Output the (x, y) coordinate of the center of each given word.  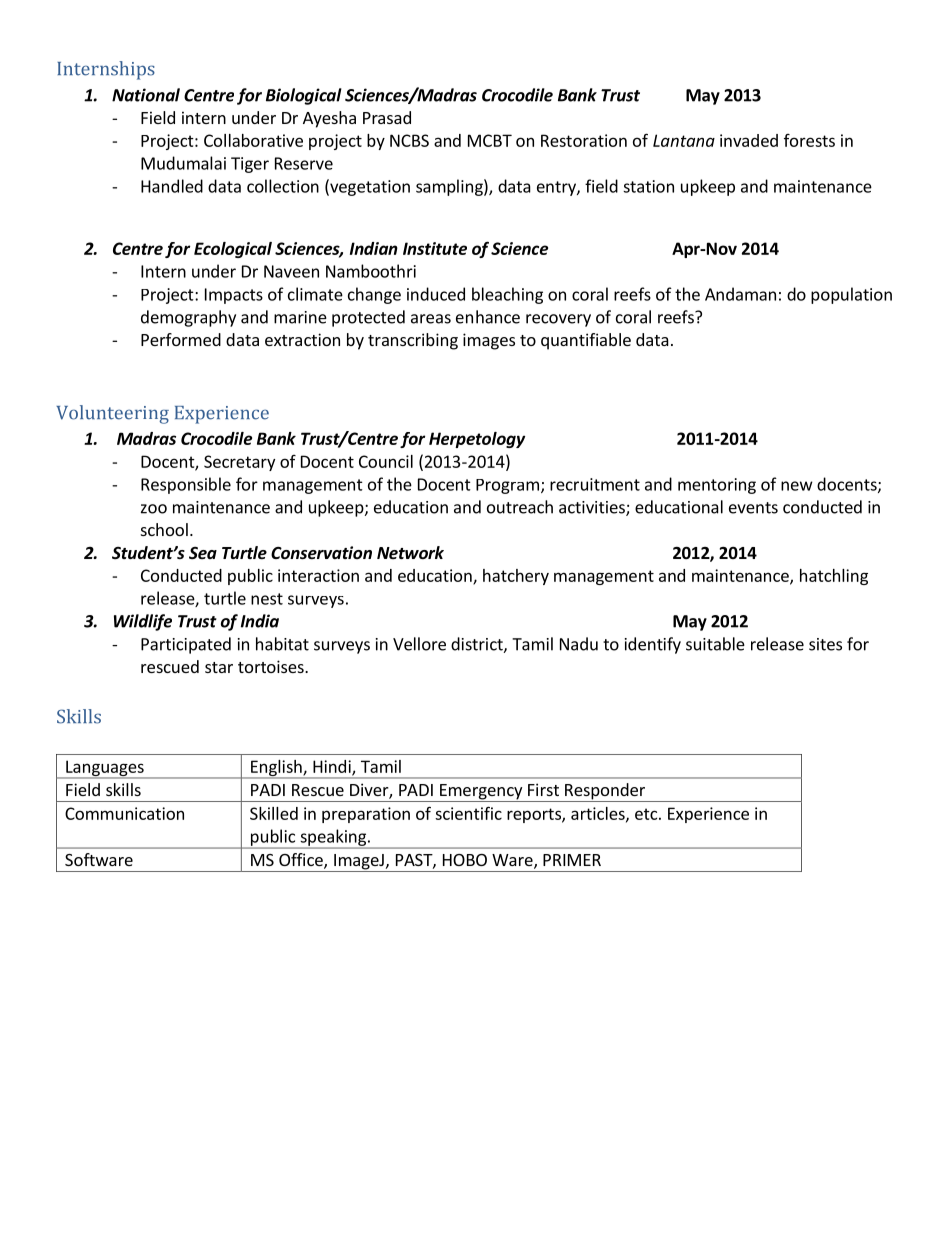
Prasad (387, 117)
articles (599, 814)
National (146, 95)
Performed (181, 339)
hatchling (834, 577)
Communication (124, 813)
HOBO (465, 860)
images (489, 341)
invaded (749, 140)
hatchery (516, 577)
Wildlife (143, 622)
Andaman (740, 294)
